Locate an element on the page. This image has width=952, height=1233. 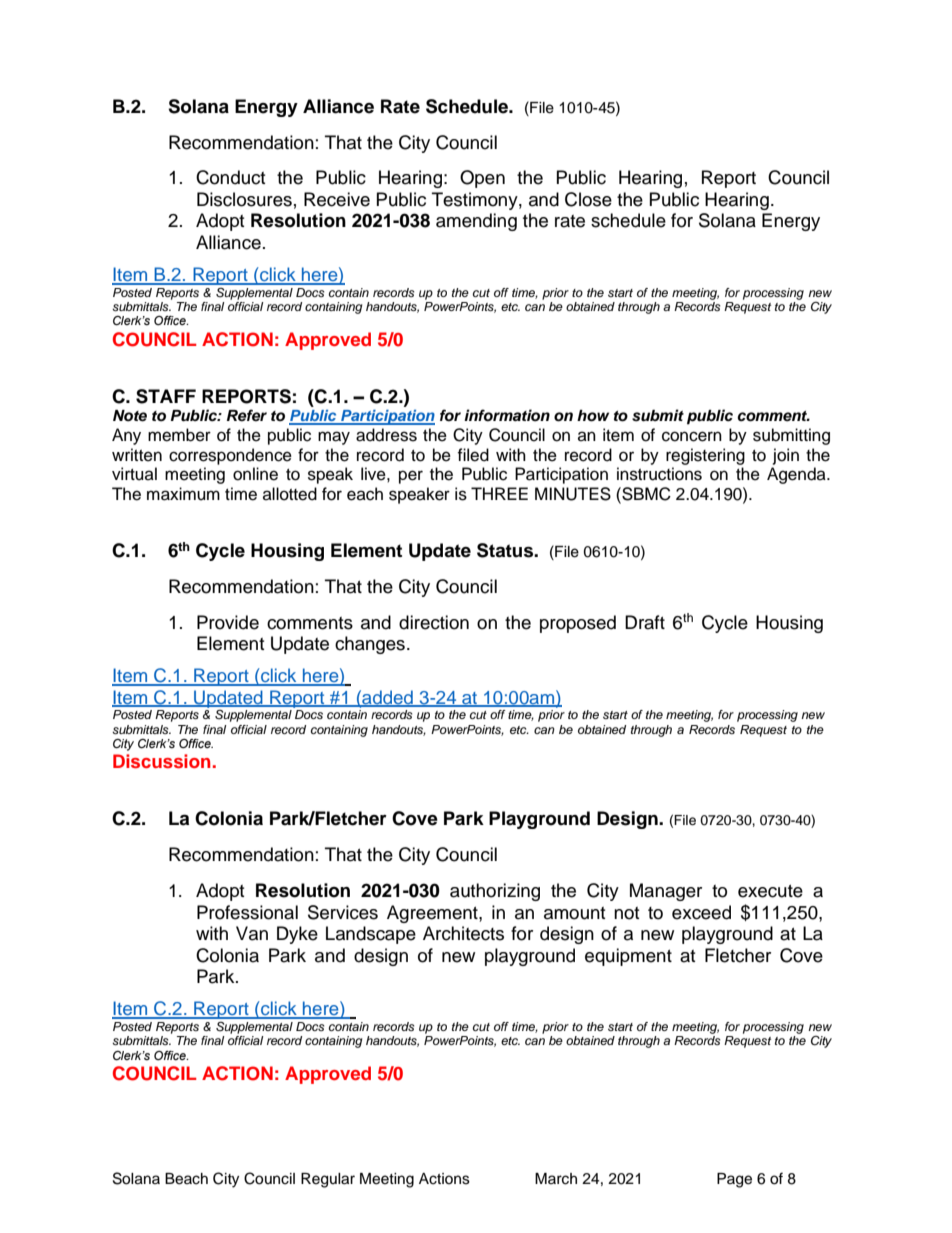
amending is located at coordinates (476, 222).
